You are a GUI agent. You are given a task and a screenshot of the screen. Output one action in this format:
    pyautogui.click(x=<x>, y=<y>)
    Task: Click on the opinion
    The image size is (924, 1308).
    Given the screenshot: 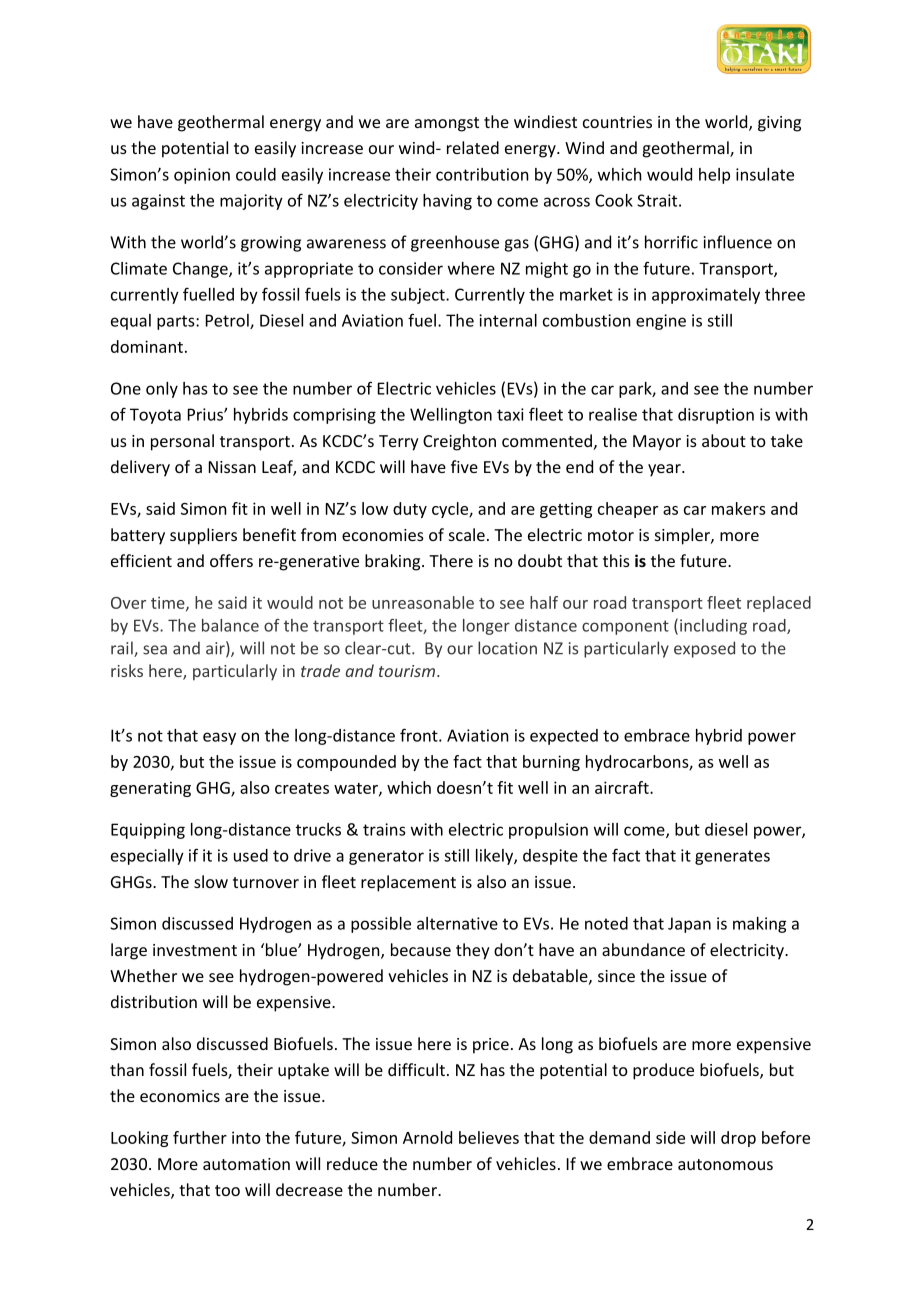 What is the action you would take?
    pyautogui.click(x=202, y=176)
